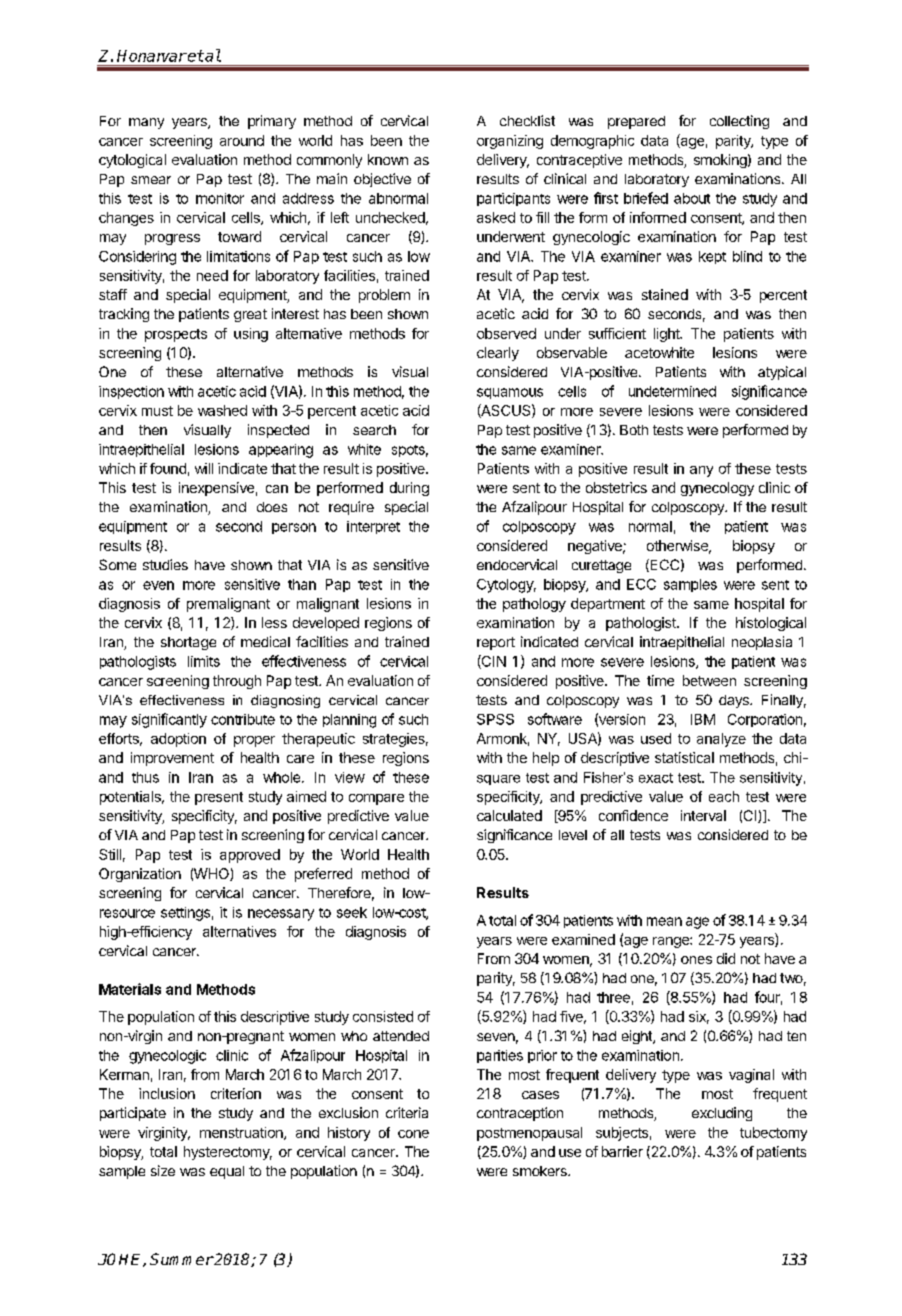  I want to click on cone, so click(413, 1134).
